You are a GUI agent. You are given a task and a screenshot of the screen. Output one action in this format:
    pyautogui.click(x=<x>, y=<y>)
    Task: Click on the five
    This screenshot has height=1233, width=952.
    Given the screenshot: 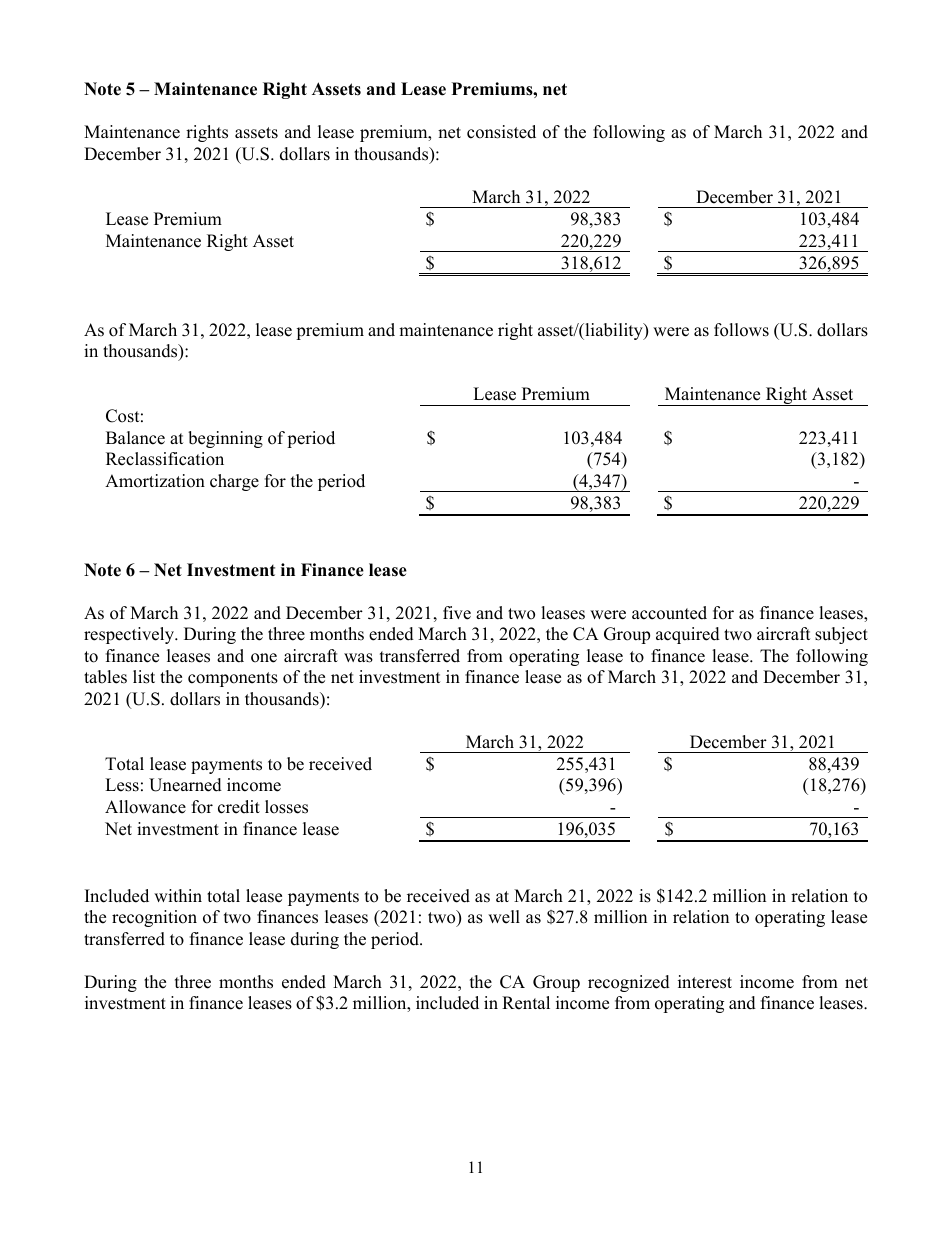 What is the action you would take?
    pyautogui.click(x=457, y=613)
